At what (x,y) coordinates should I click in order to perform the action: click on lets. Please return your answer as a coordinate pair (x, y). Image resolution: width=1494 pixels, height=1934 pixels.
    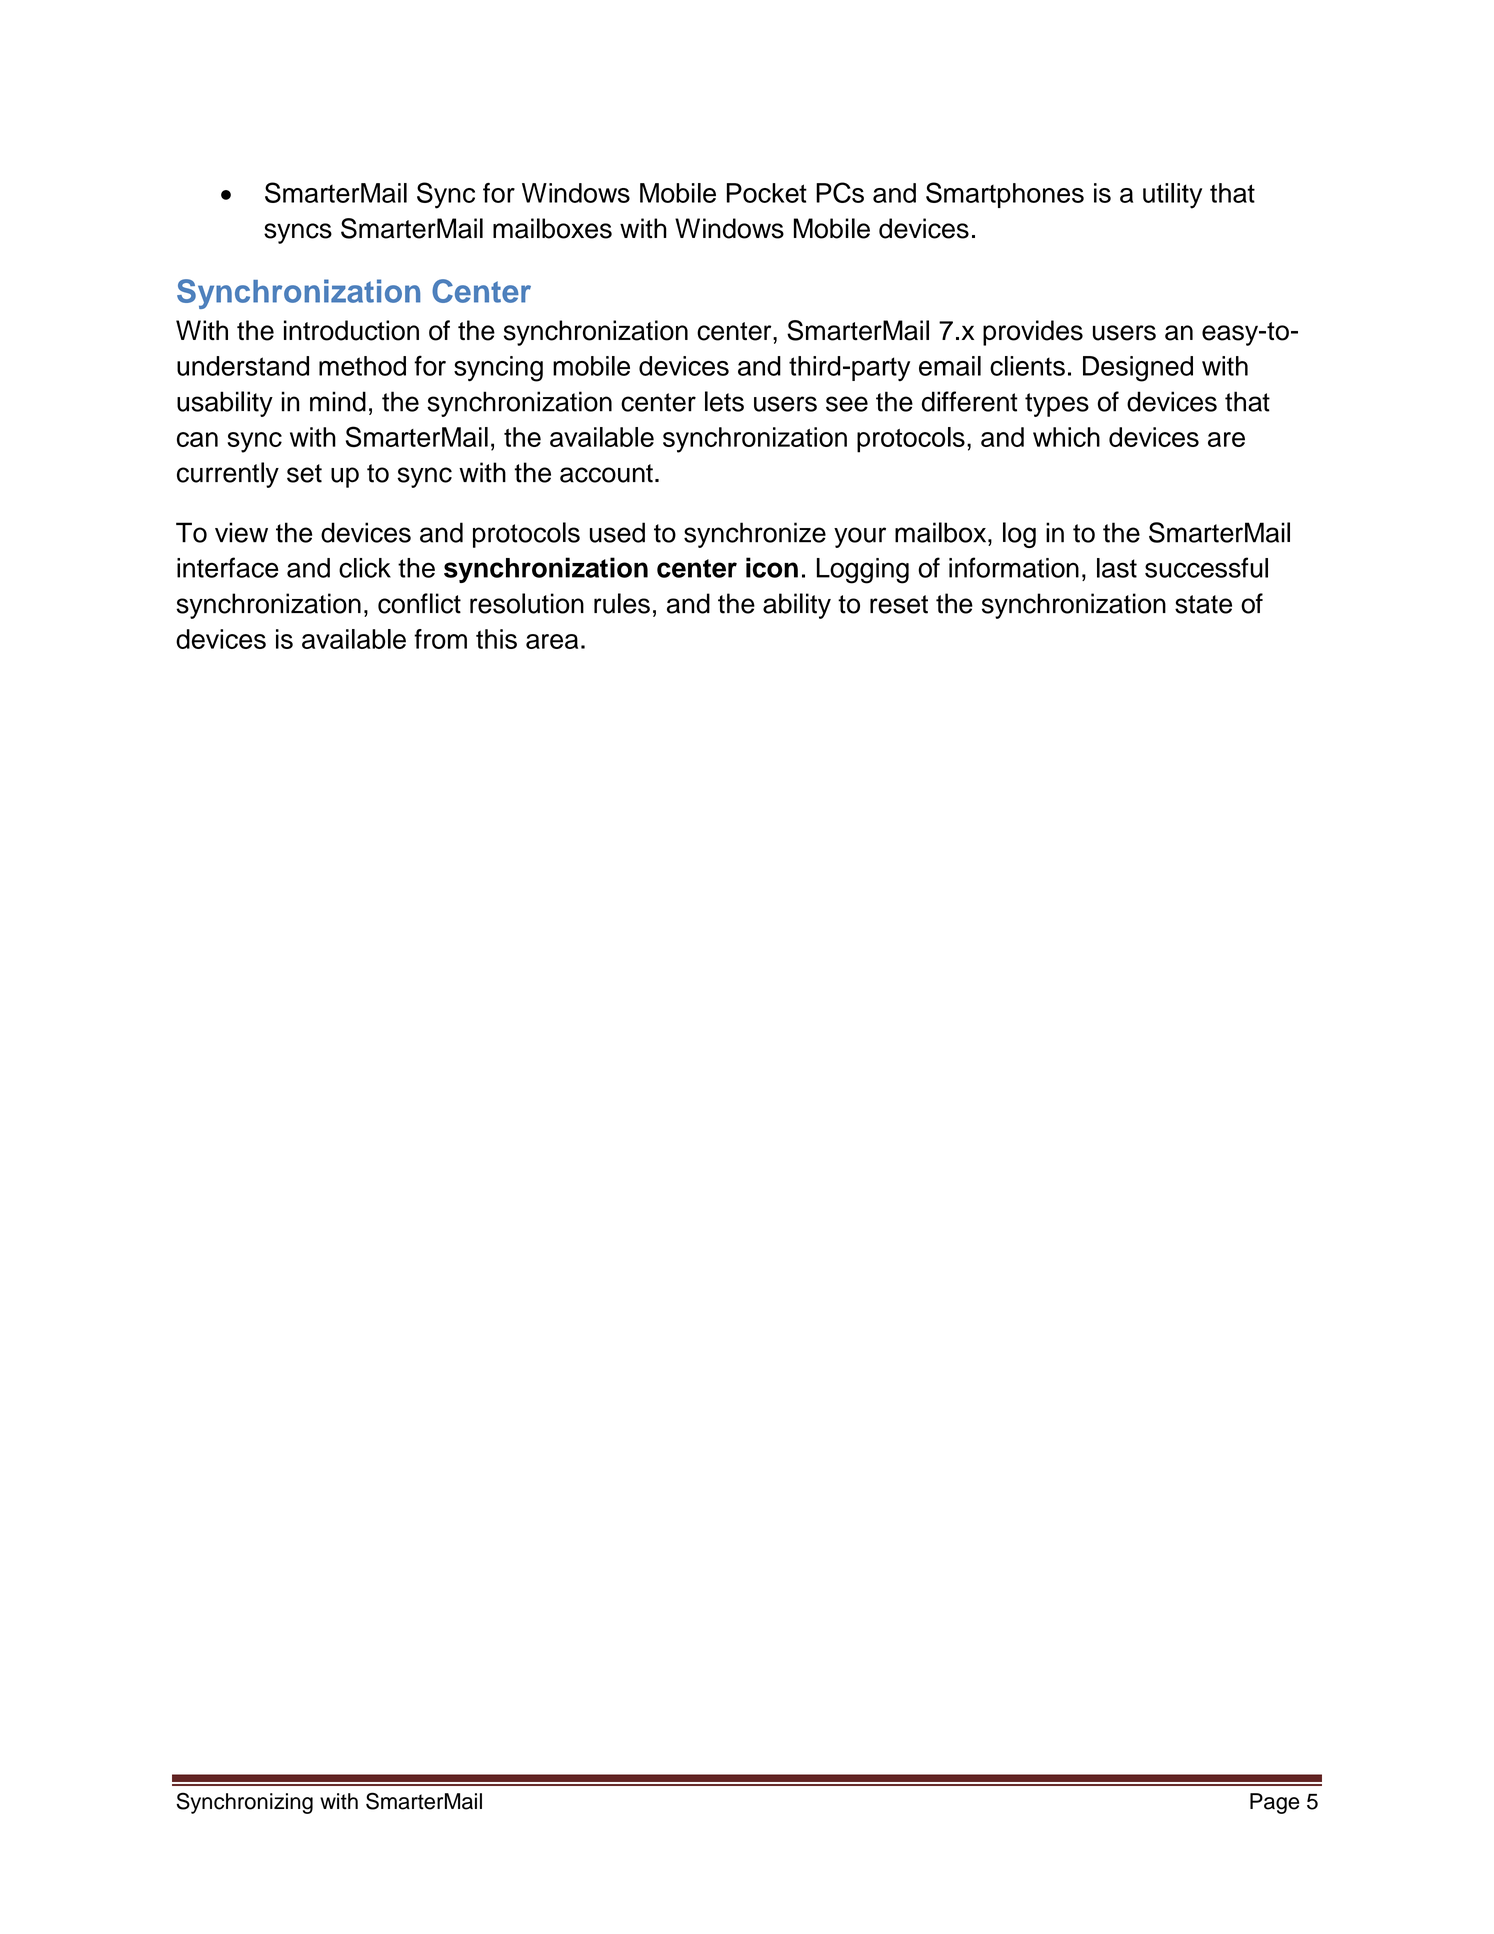
    Looking at the image, I should click on (724, 401).
